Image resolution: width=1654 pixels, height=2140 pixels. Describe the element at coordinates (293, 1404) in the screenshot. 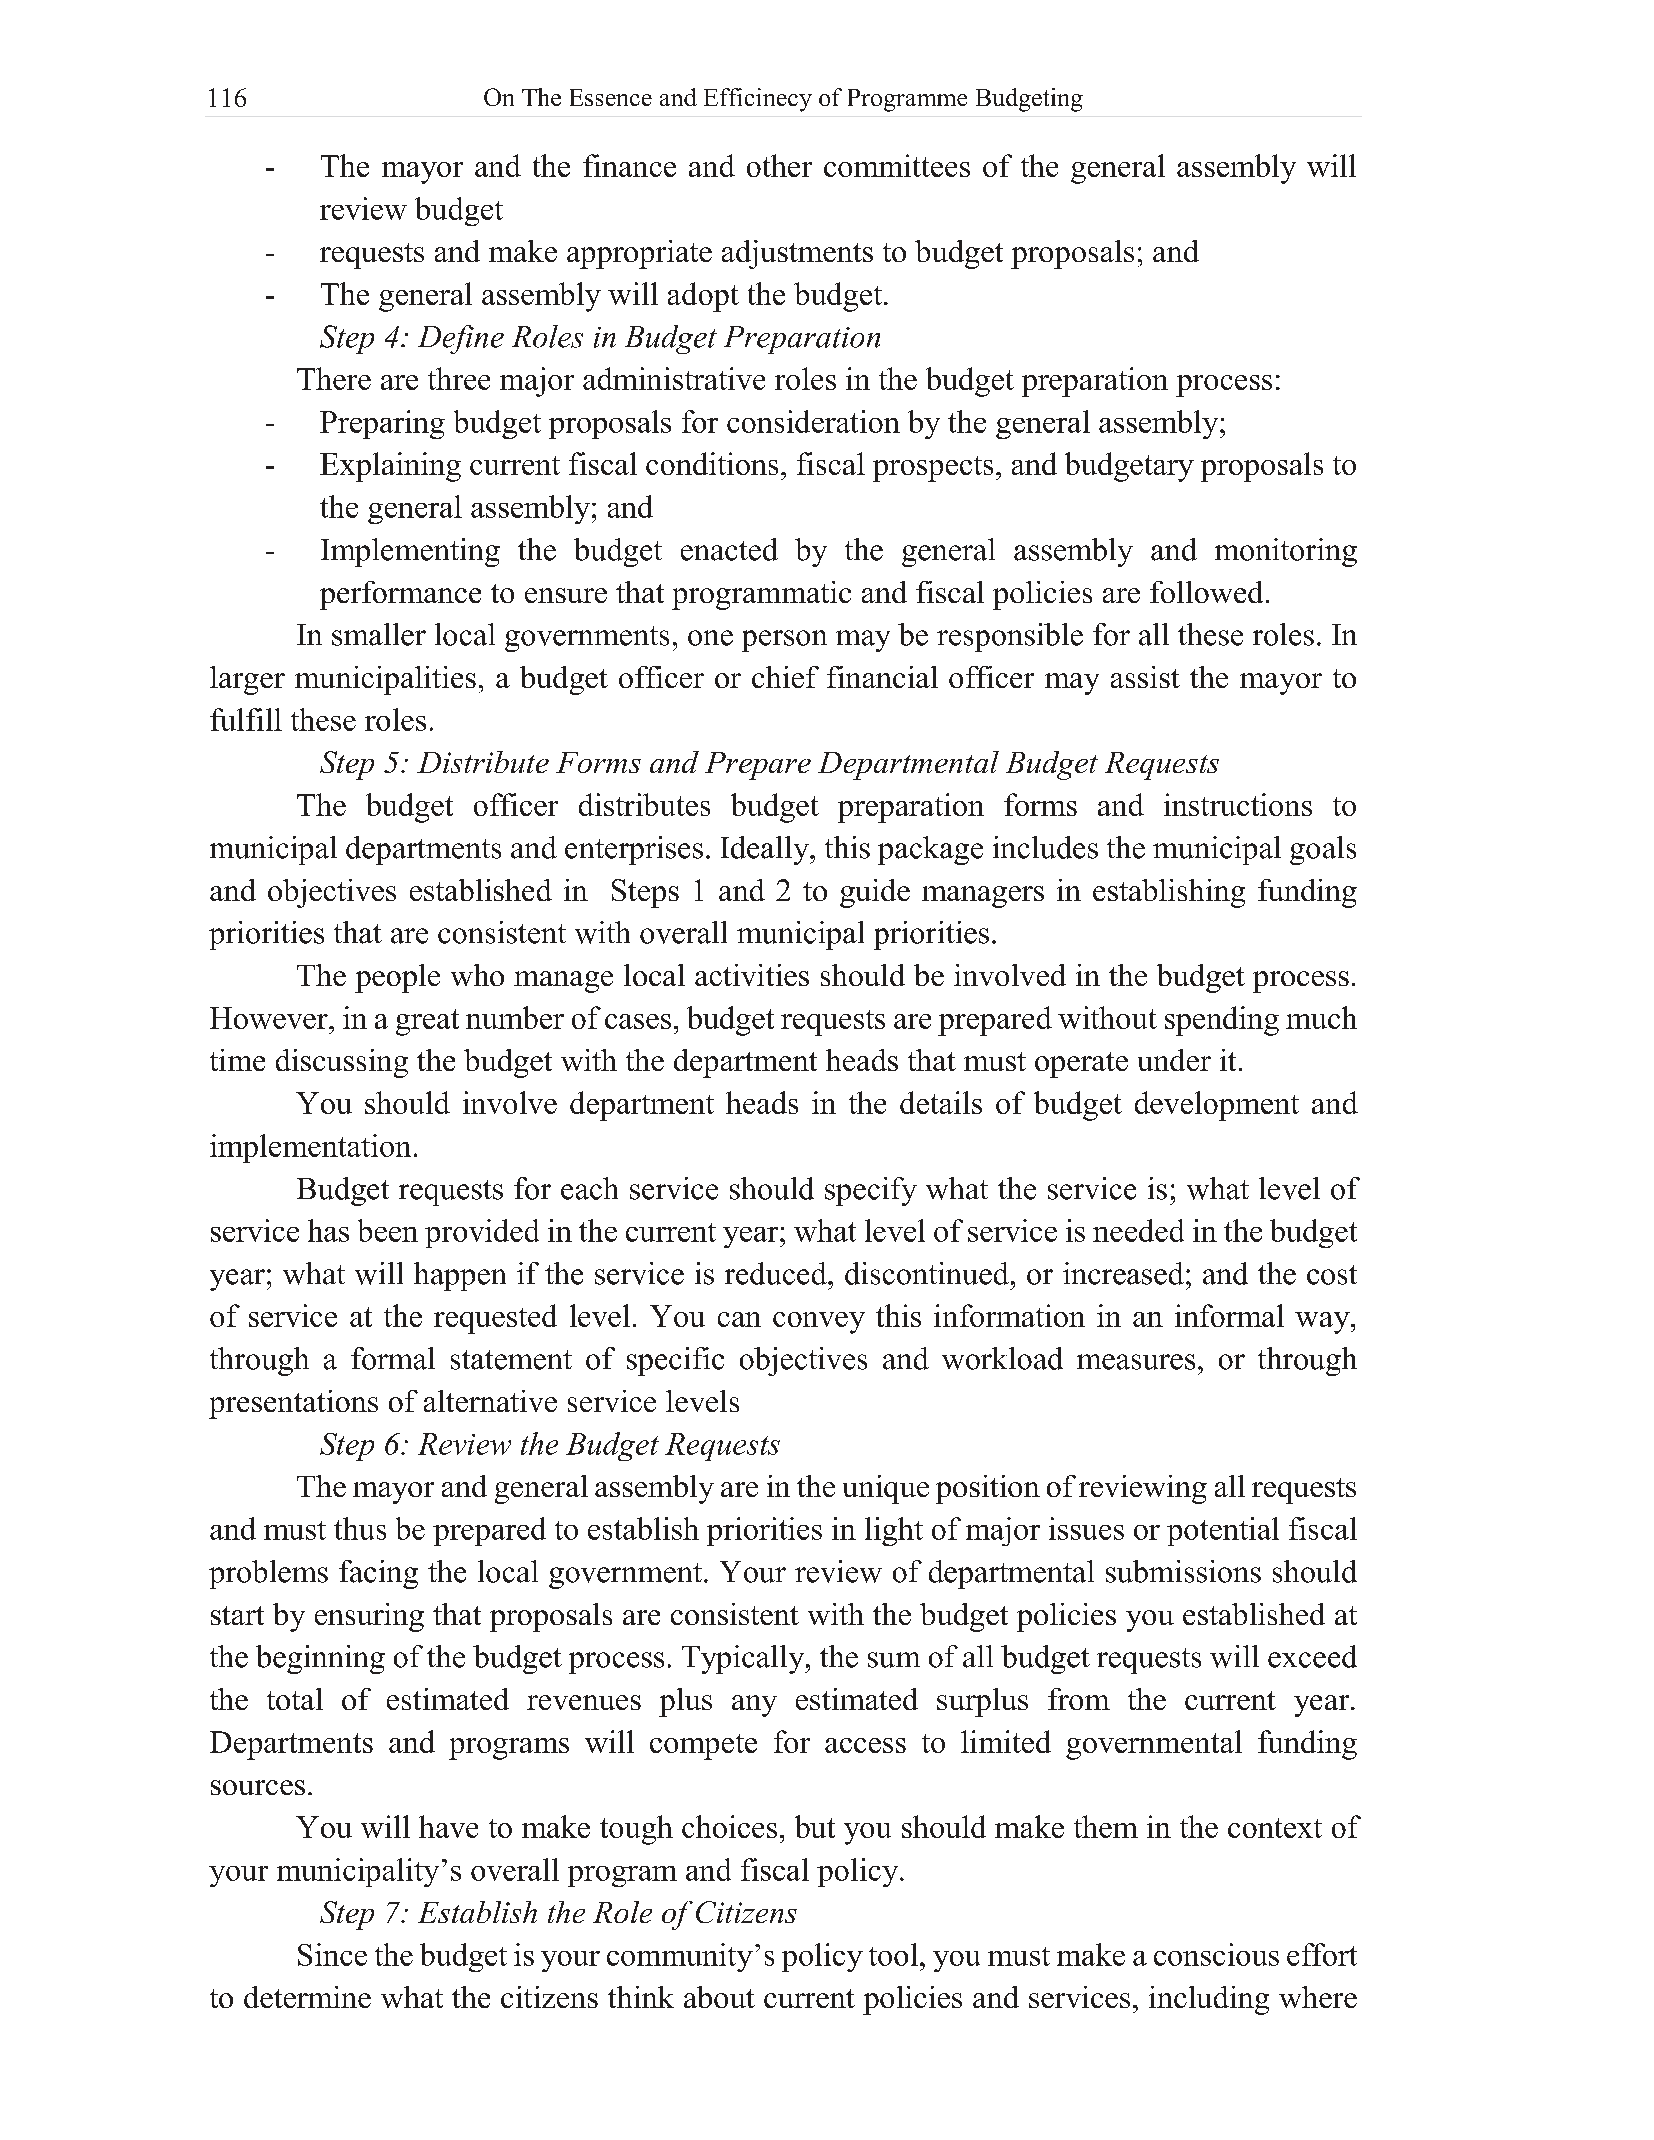

I see `presentations` at that location.
